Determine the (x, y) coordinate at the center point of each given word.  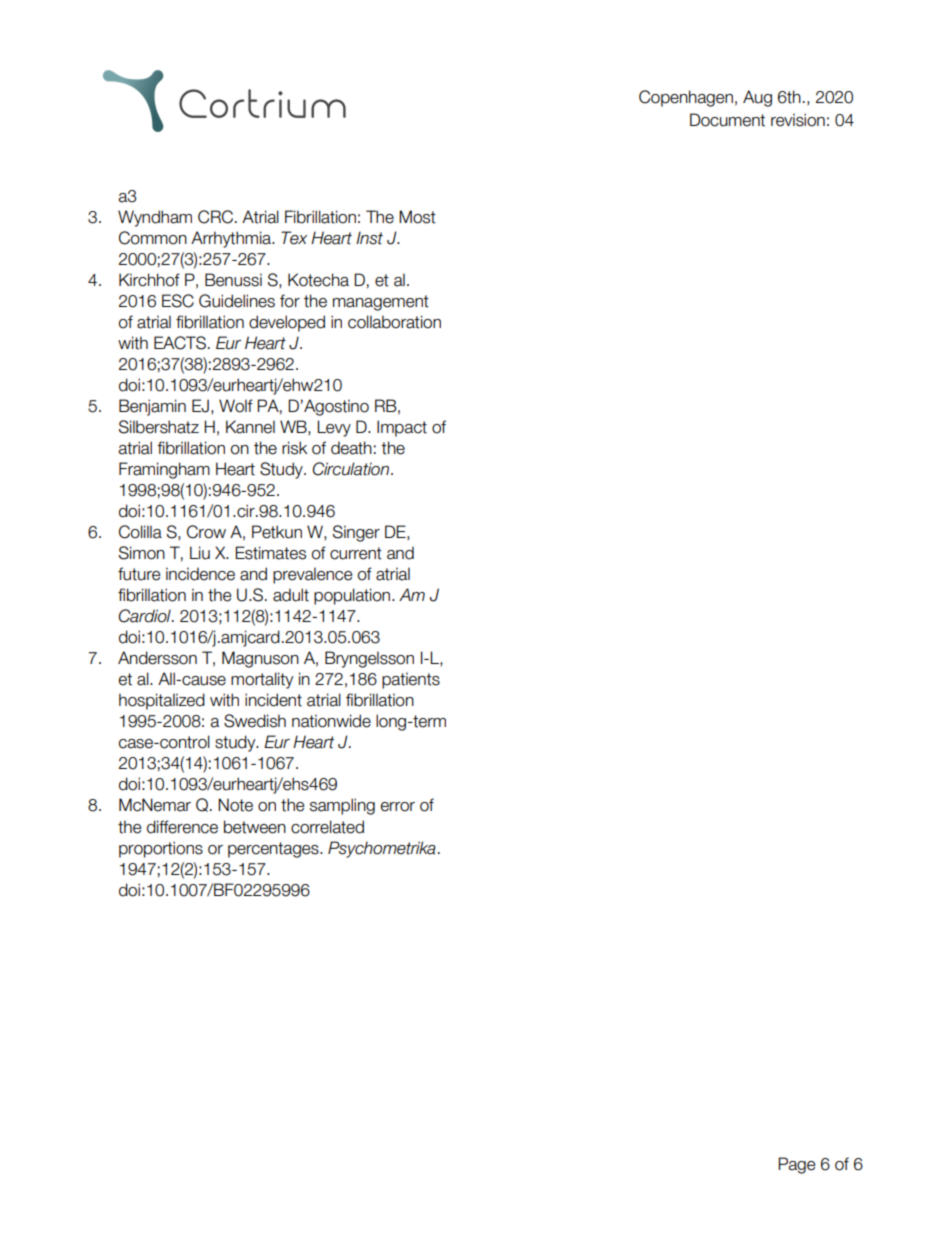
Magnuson (260, 659)
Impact (402, 428)
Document (727, 120)
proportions (161, 849)
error (398, 807)
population (353, 596)
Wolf (236, 406)
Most (417, 217)
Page (796, 1165)
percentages (274, 850)
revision (798, 120)
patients (411, 680)
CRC (215, 217)
